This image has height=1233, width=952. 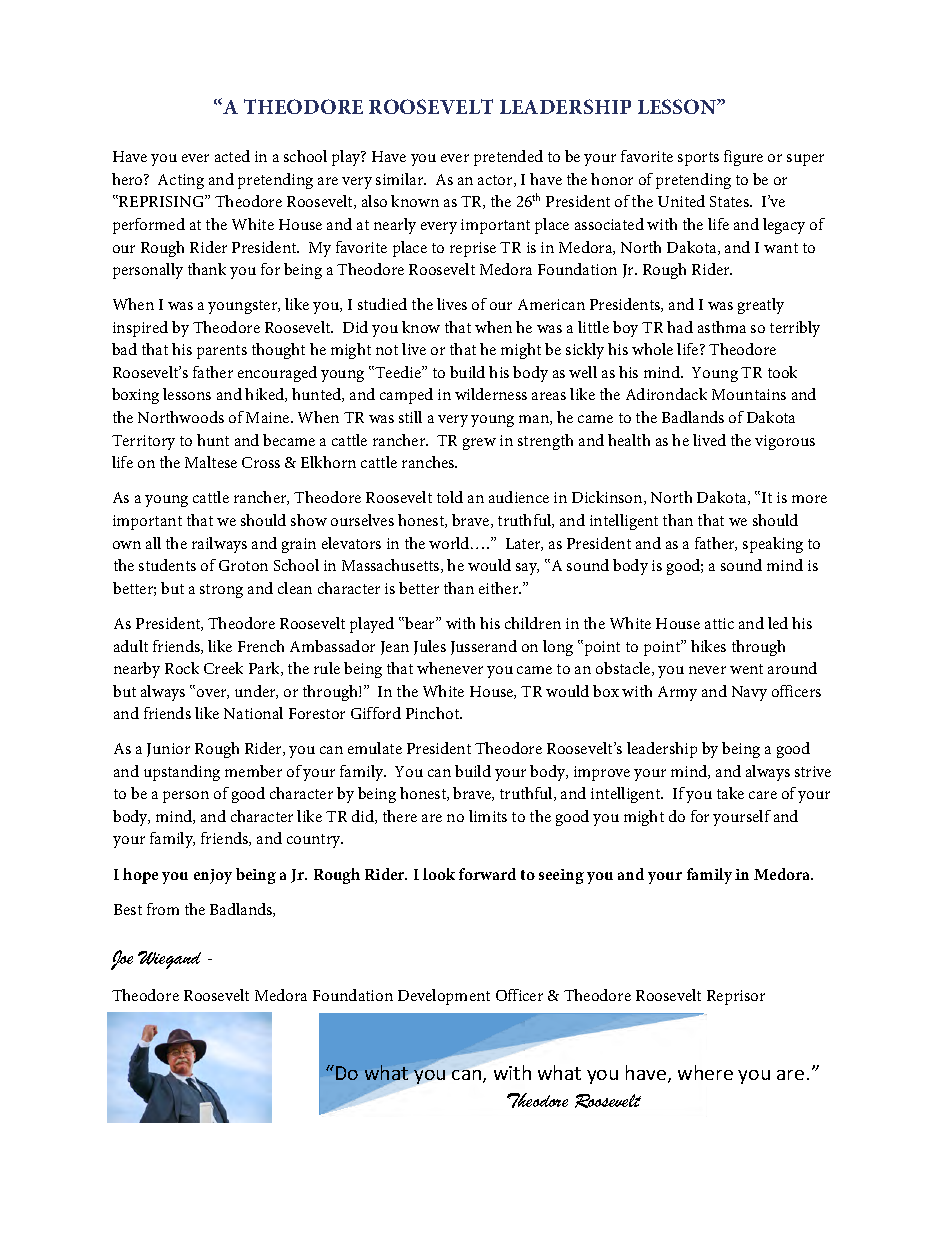 What do you see at coordinates (496, 181) in the image?
I see `actor` at bounding box center [496, 181].
